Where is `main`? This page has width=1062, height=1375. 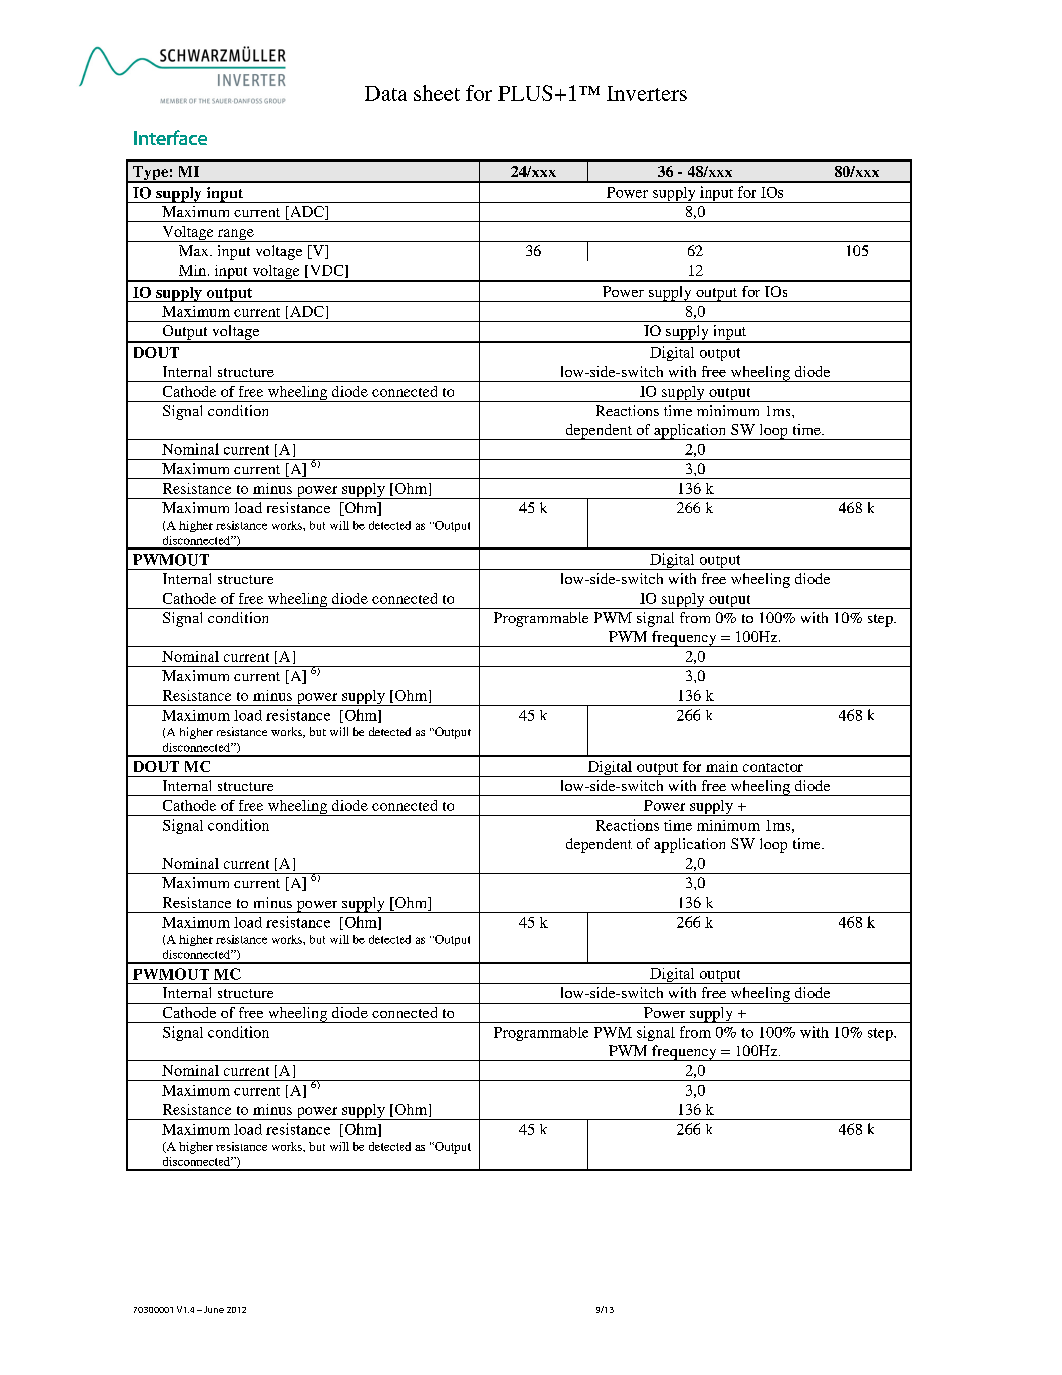
main is located at coordinates (722, 766).
